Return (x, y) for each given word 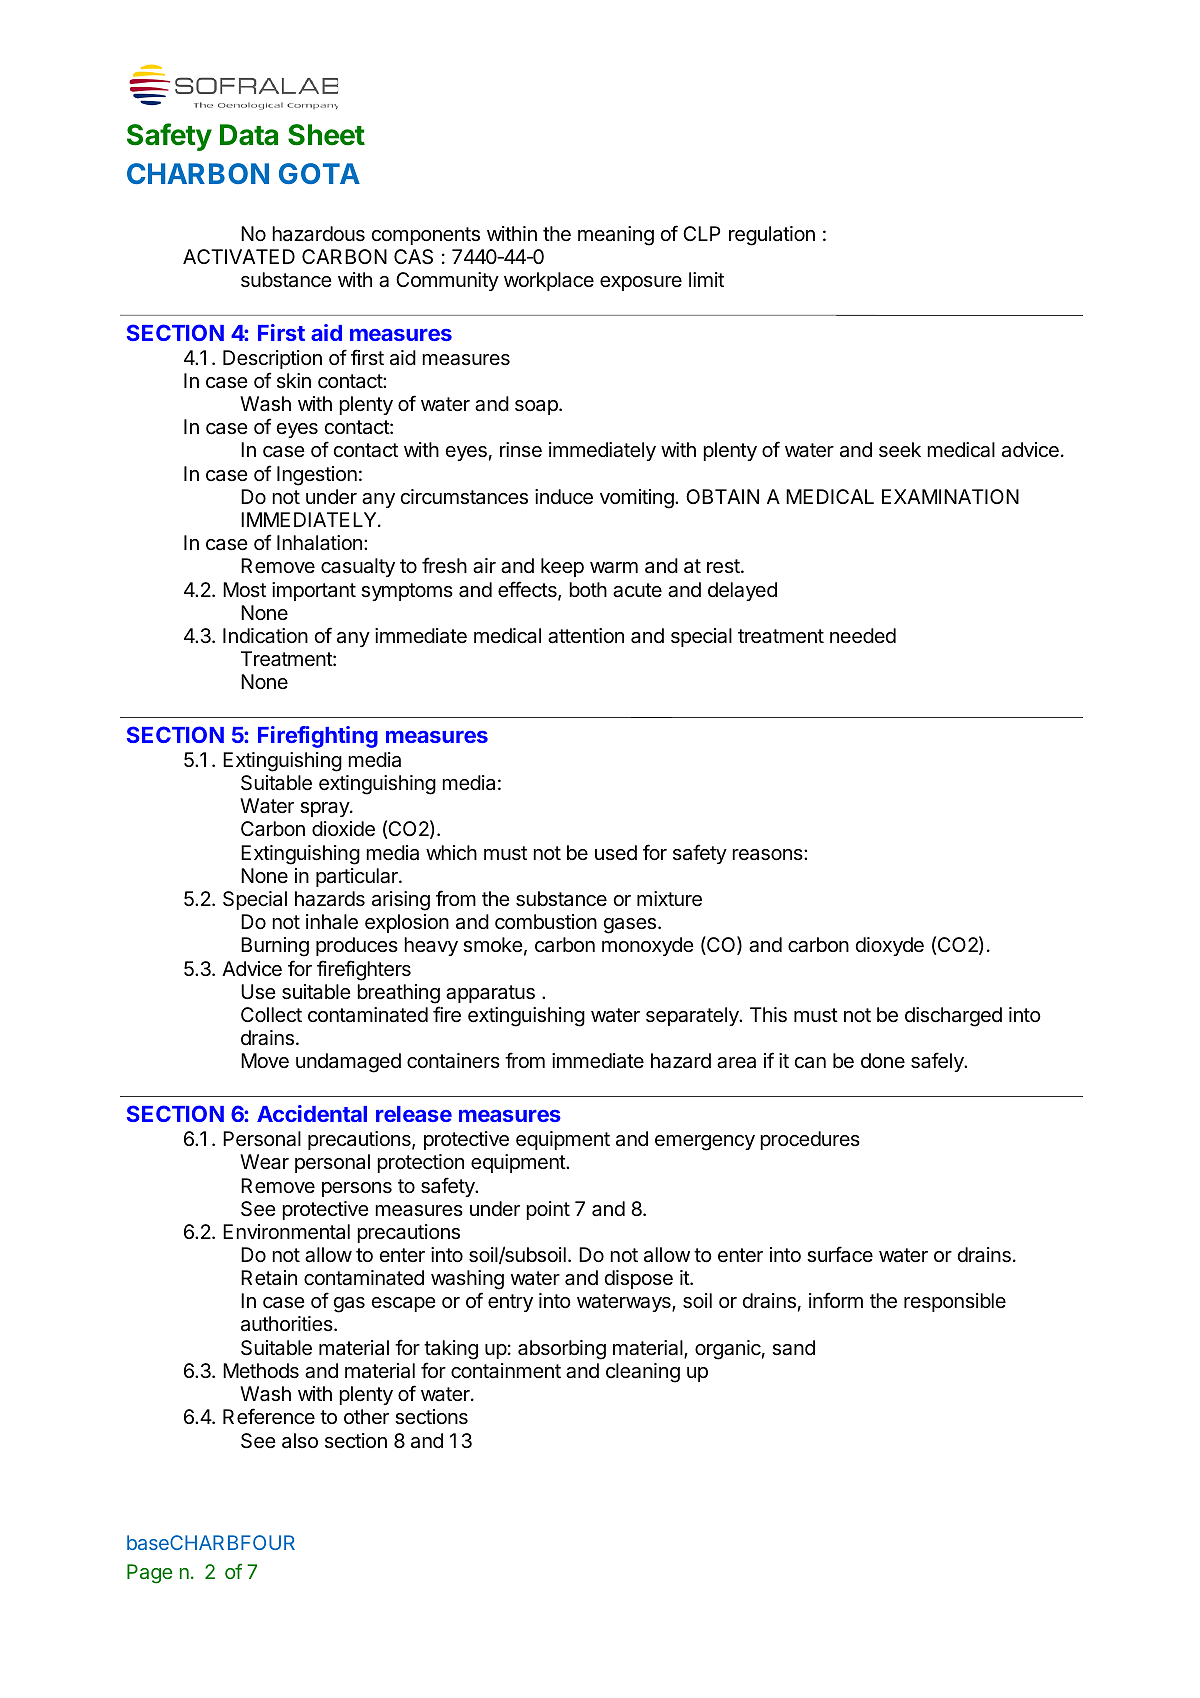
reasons (768, 855)
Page (149, 1574)
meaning (616, 236)
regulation (772, 236)
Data (249, 135)
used (616, 852)
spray (325, 809)
